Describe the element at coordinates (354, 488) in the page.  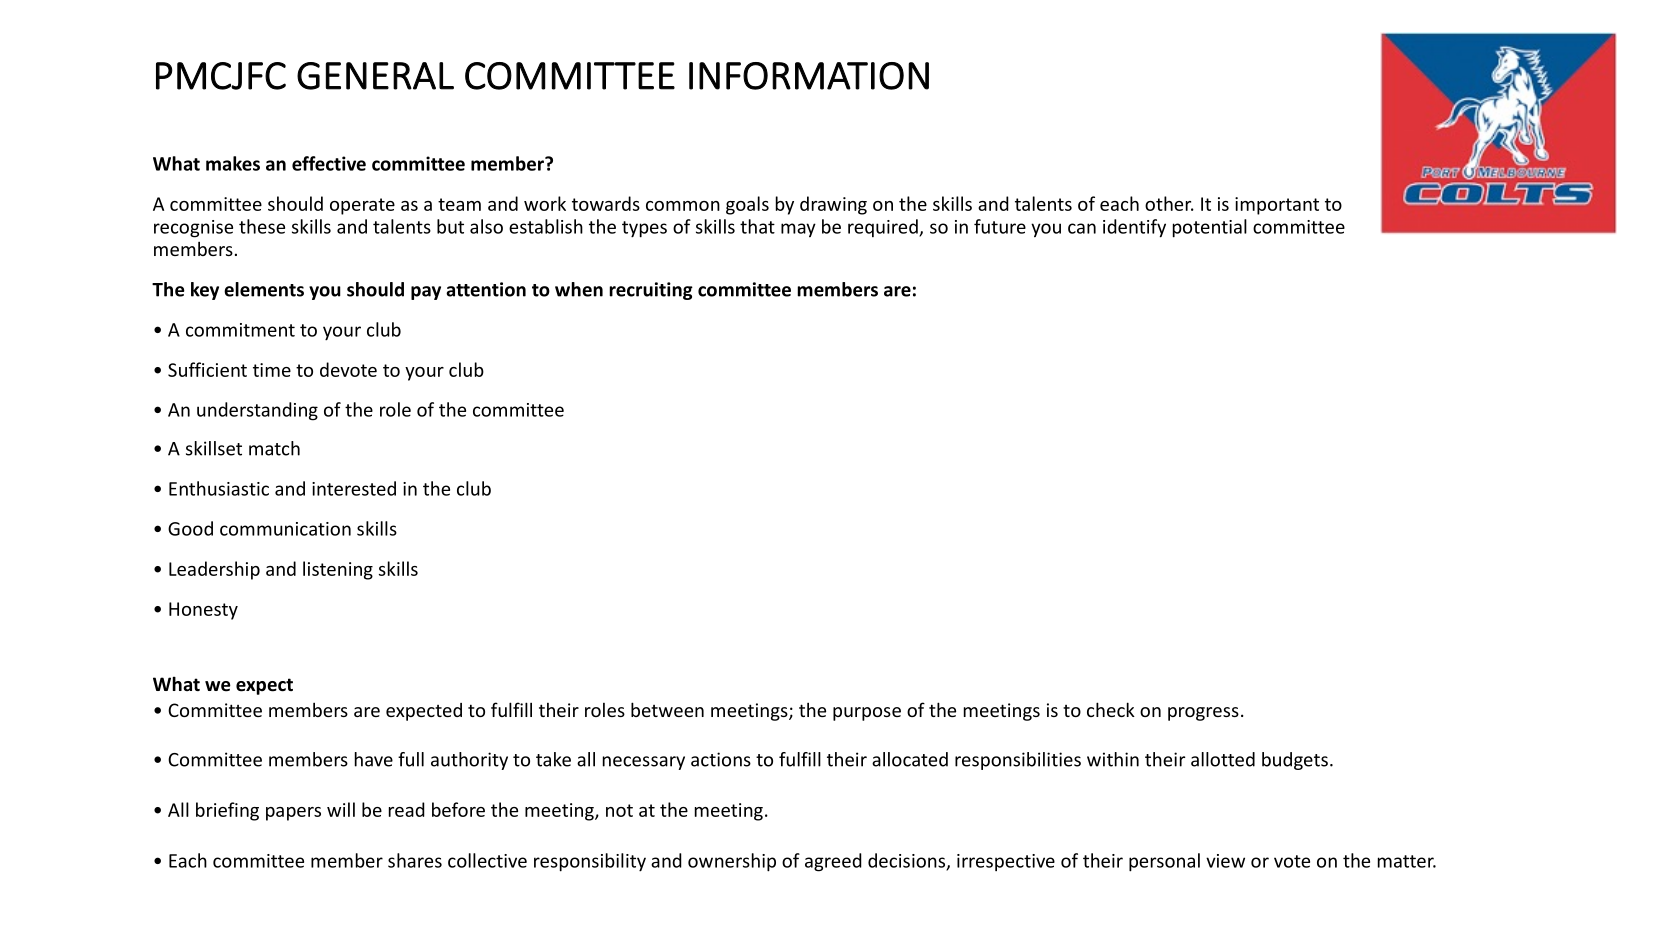
I see `interested` at that location.
